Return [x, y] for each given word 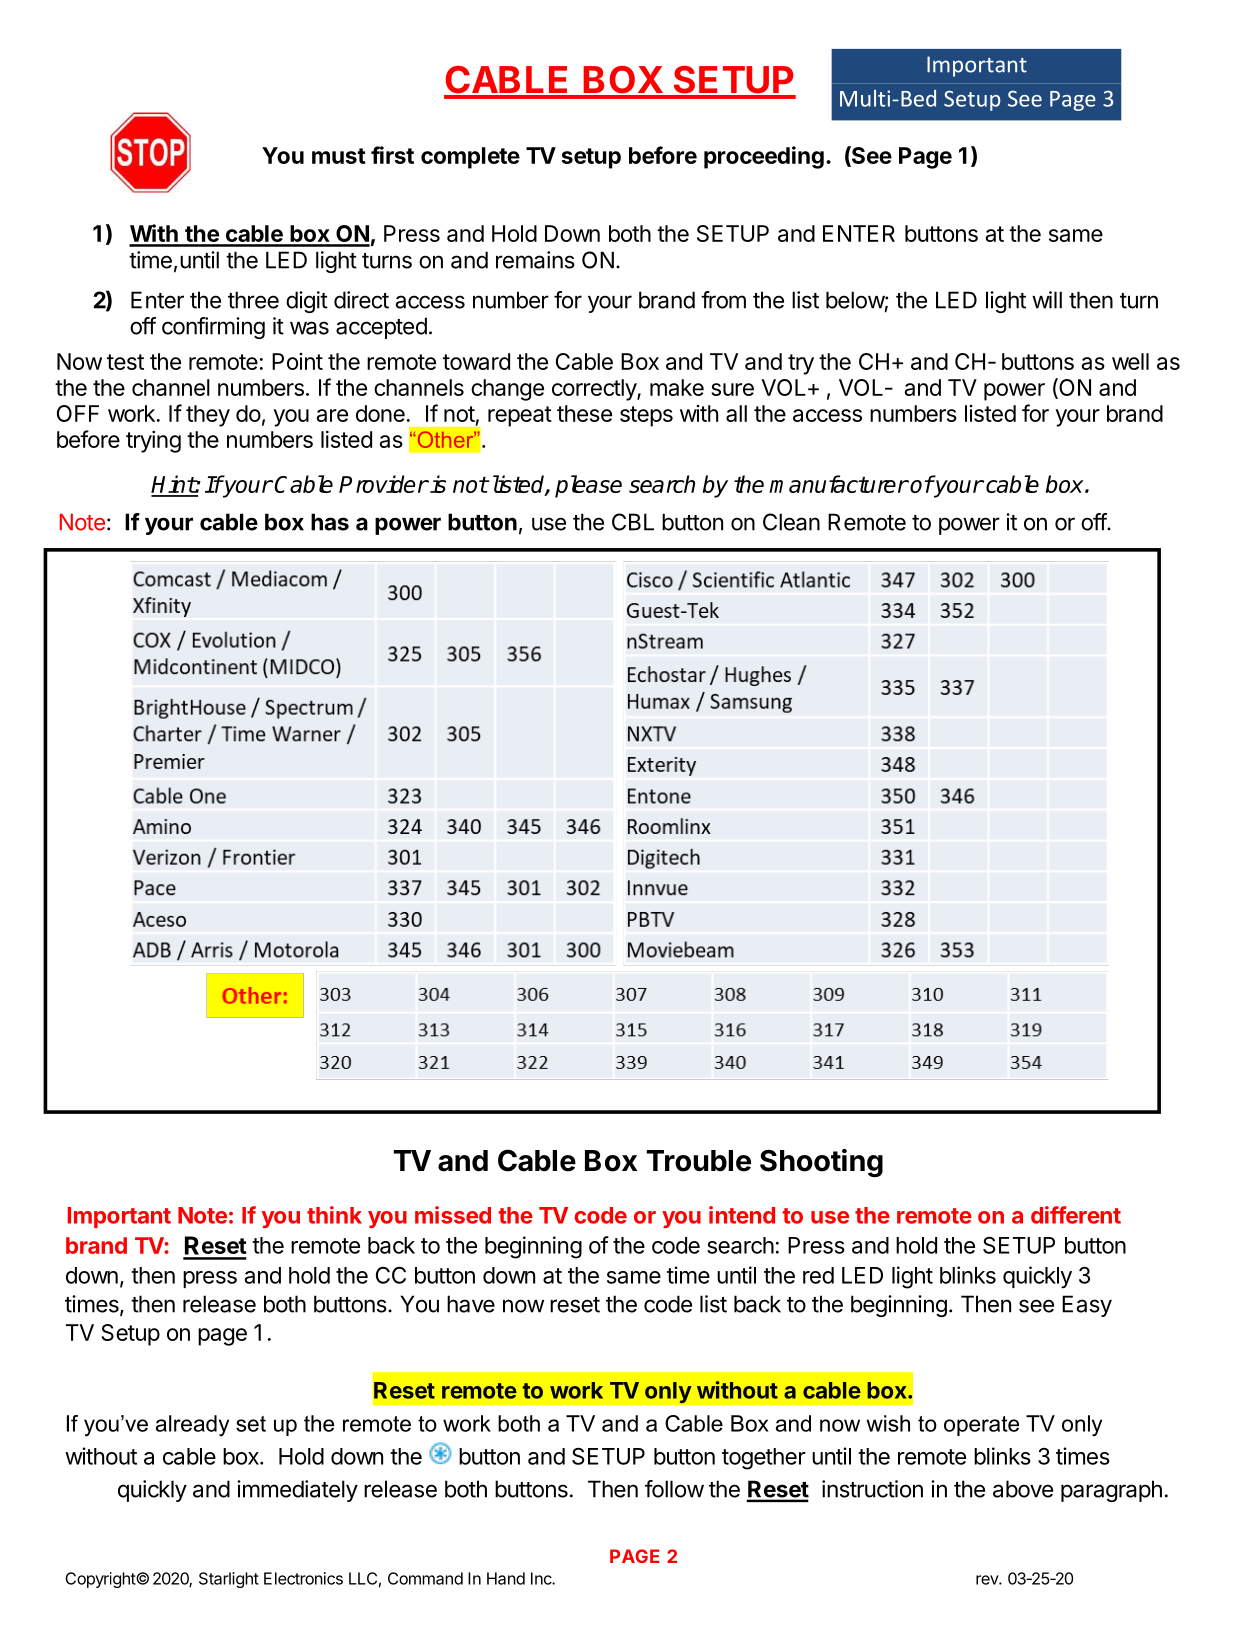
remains [535, 260]
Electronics [303, 1578]
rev [988, 1580]
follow [674, 1489]
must [339, 156]
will [1047, 300]
